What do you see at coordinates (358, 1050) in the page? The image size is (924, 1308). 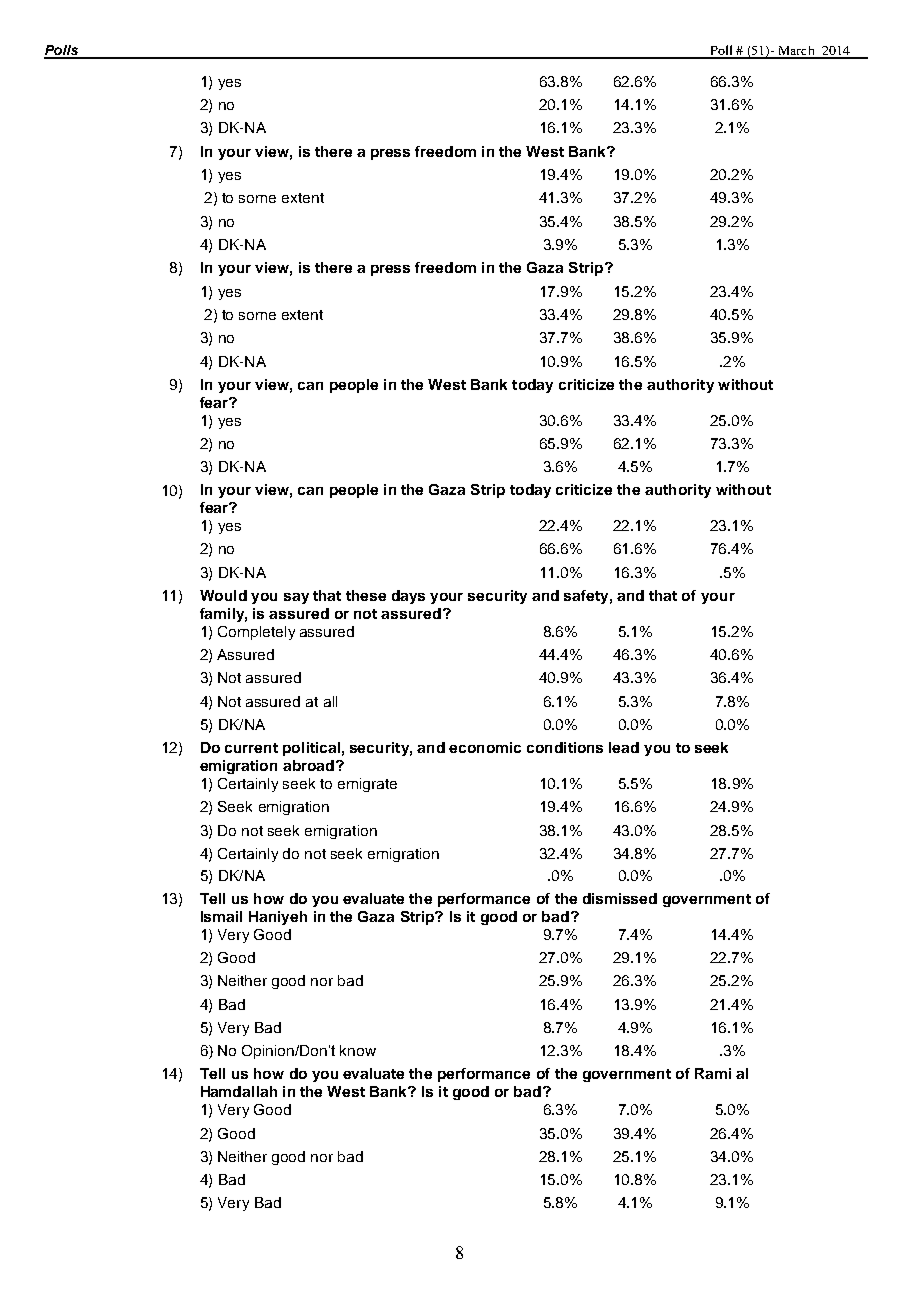 I see `know` at bounding box center [358, 1050].
